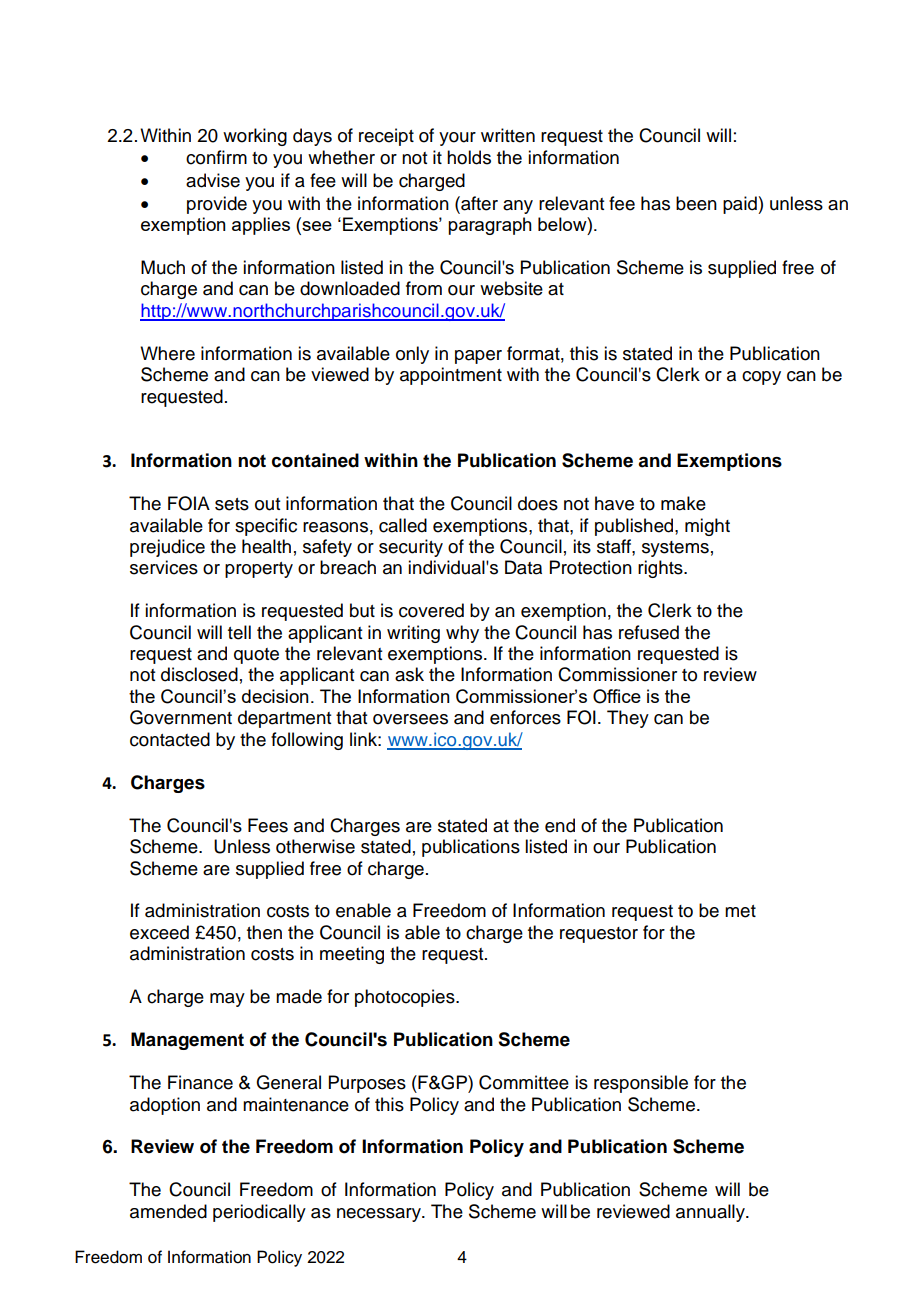 This image has width=924, height=1308. I want to click on necessary, so click(380, 1215).
